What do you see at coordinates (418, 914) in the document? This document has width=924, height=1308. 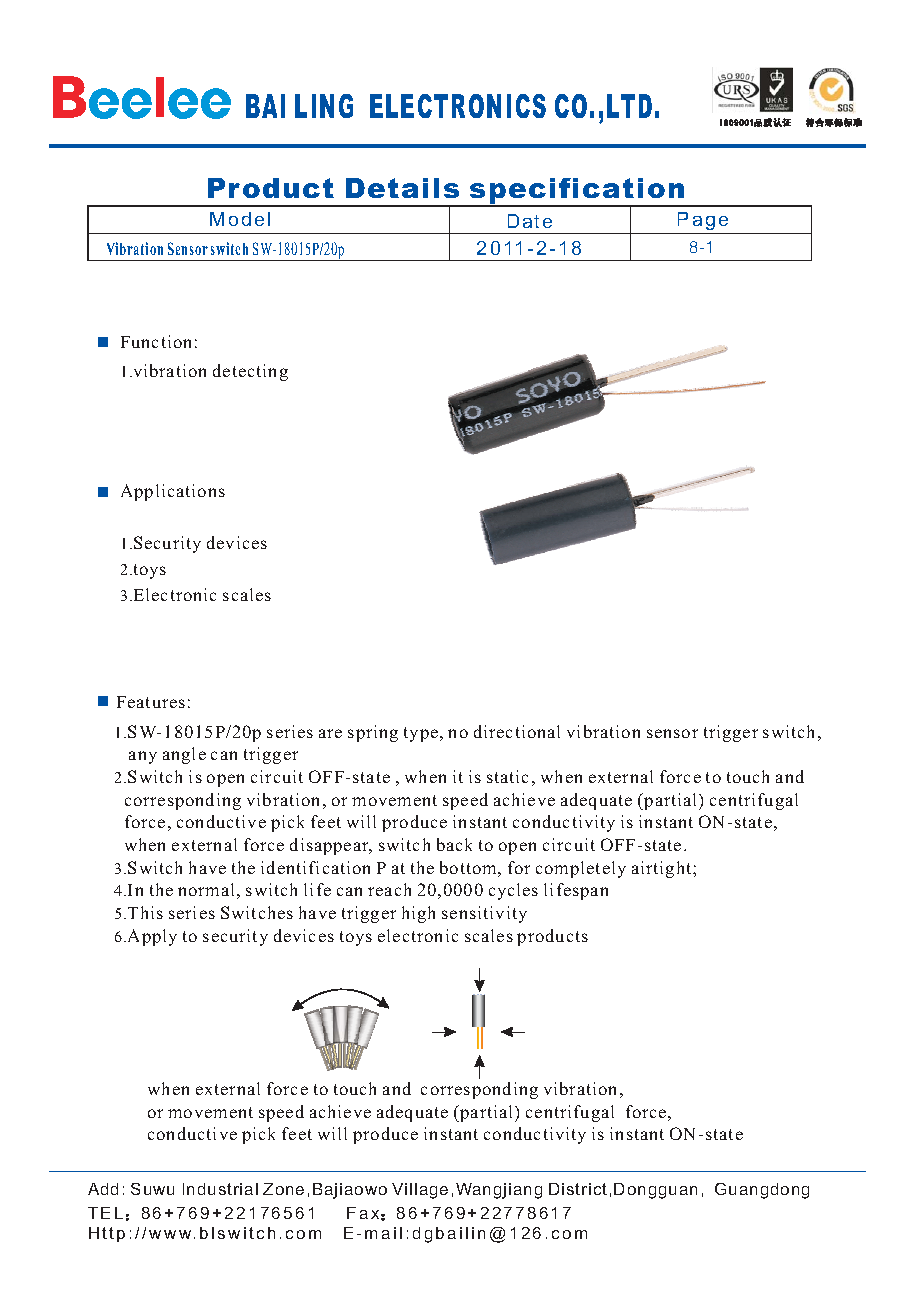 I see `high` at bounding box center [418, 914].
